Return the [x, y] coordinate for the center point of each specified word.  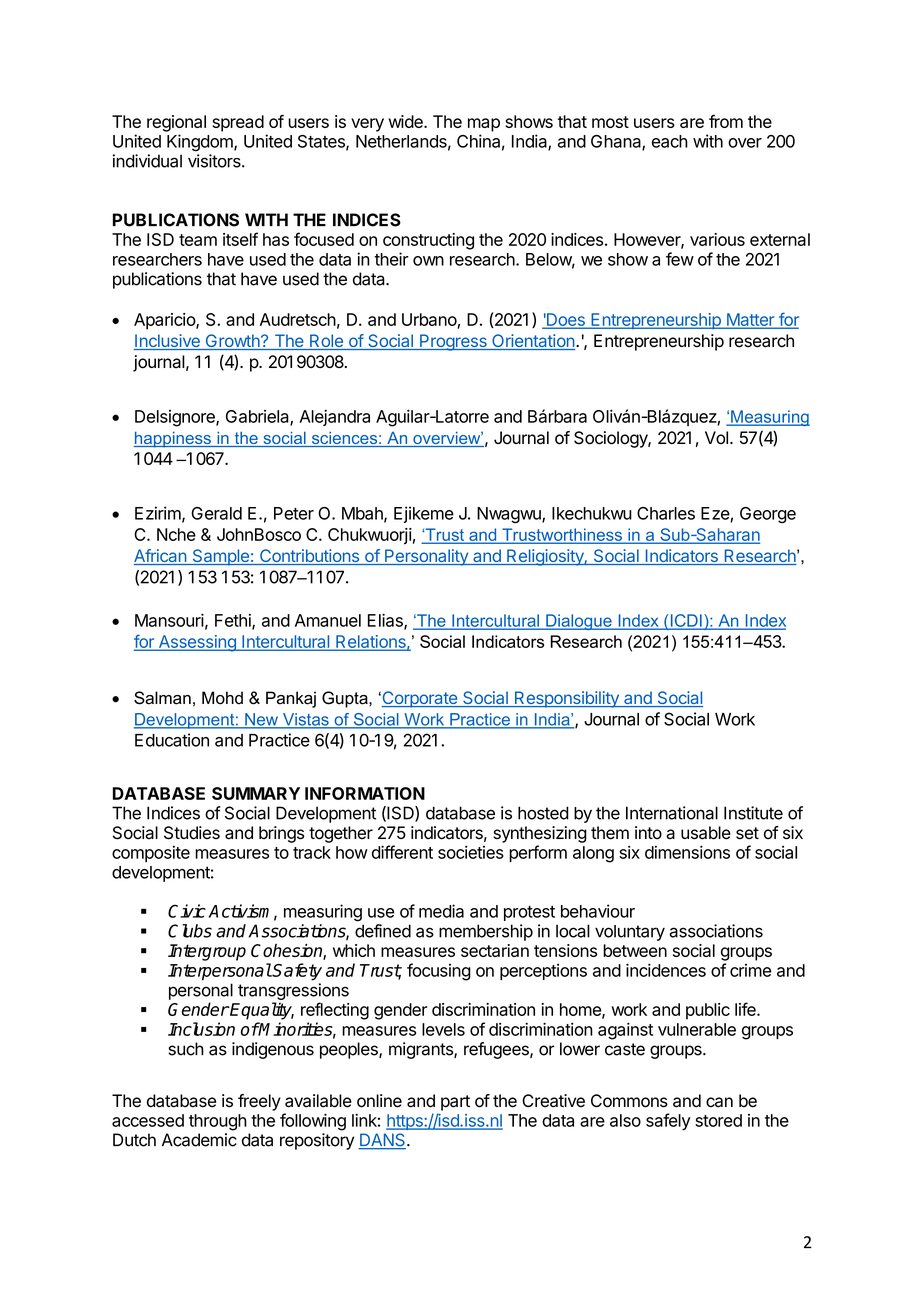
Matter [750, 320]
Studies [192, 833]
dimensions [687, 852]
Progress [453, 342]
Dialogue [579, 622]
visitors [215, 161]
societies [471, 852]
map [484, 125]
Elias [386, 621]
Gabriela [258, 417]
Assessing [197, 643]
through [218, 1122]
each [670, 141]
